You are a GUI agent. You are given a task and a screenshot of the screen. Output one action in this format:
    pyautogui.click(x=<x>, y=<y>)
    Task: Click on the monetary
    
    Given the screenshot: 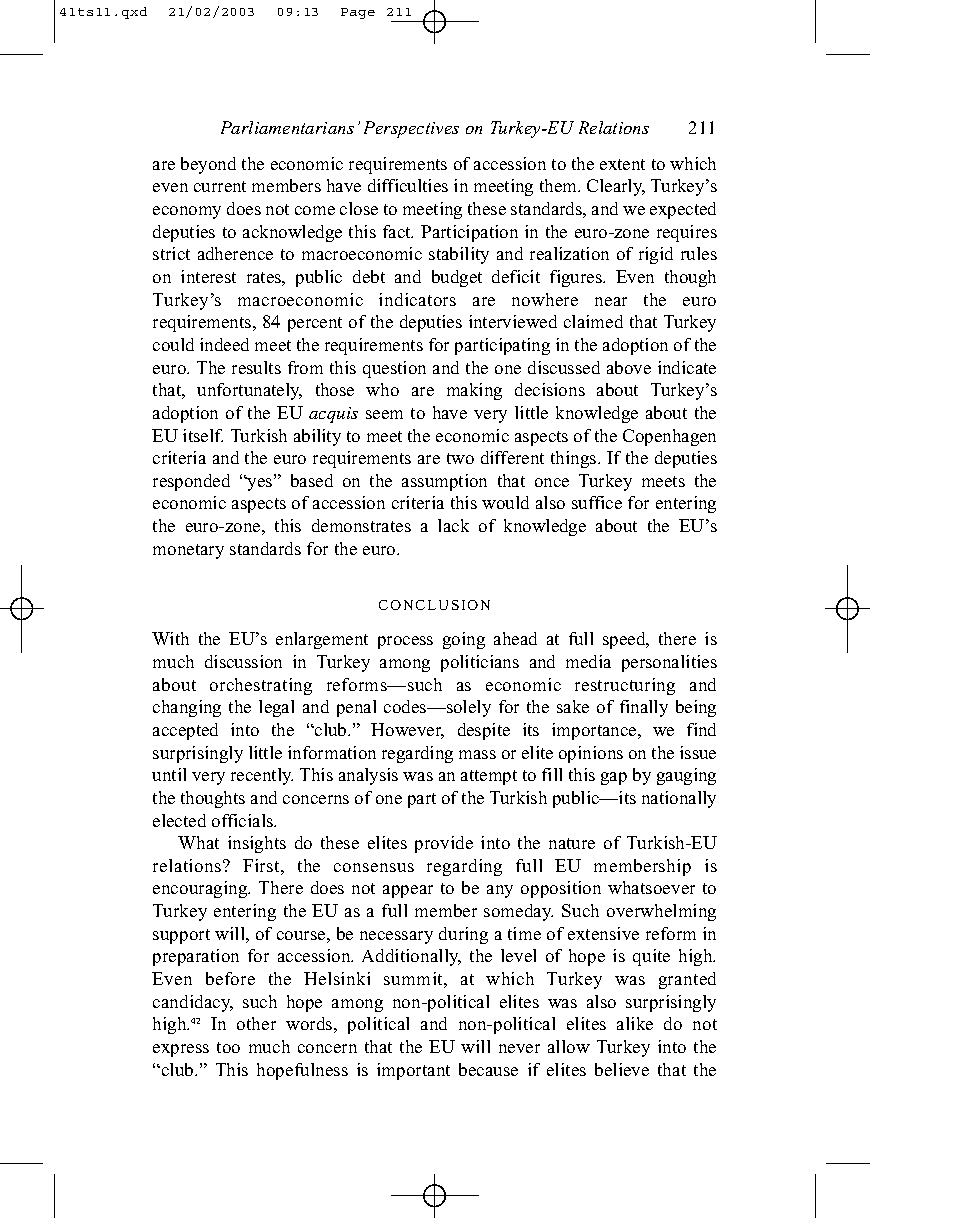 What is the action you would take?
    pyautogui.click(x=188, y=551)
